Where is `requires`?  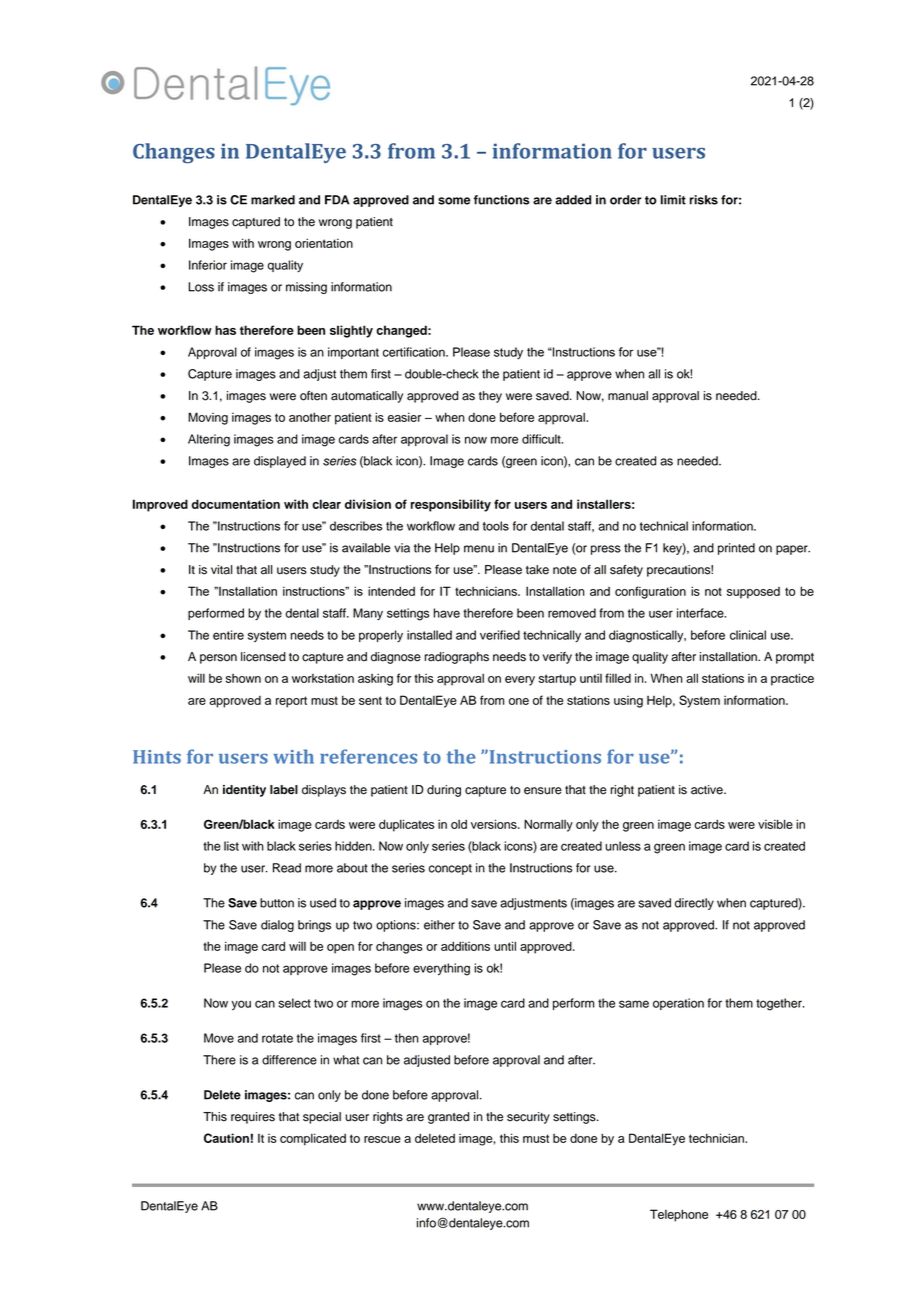 requires is located at coordinates (253, 1118).
